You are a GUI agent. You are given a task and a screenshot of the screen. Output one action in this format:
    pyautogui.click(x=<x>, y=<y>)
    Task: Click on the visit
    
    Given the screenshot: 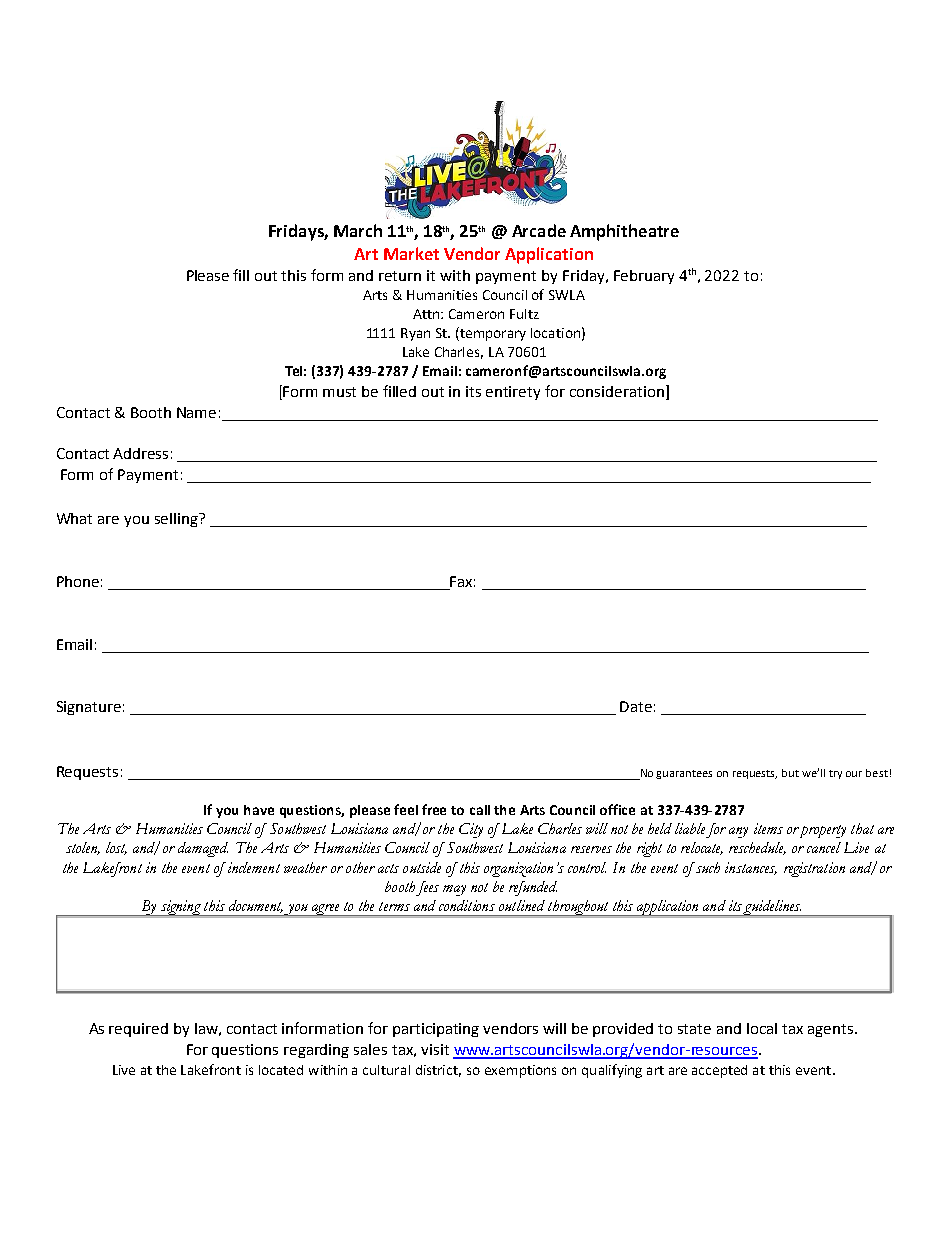 What is the action you would take?
    pyautogui.click(x=435, y=1049)
